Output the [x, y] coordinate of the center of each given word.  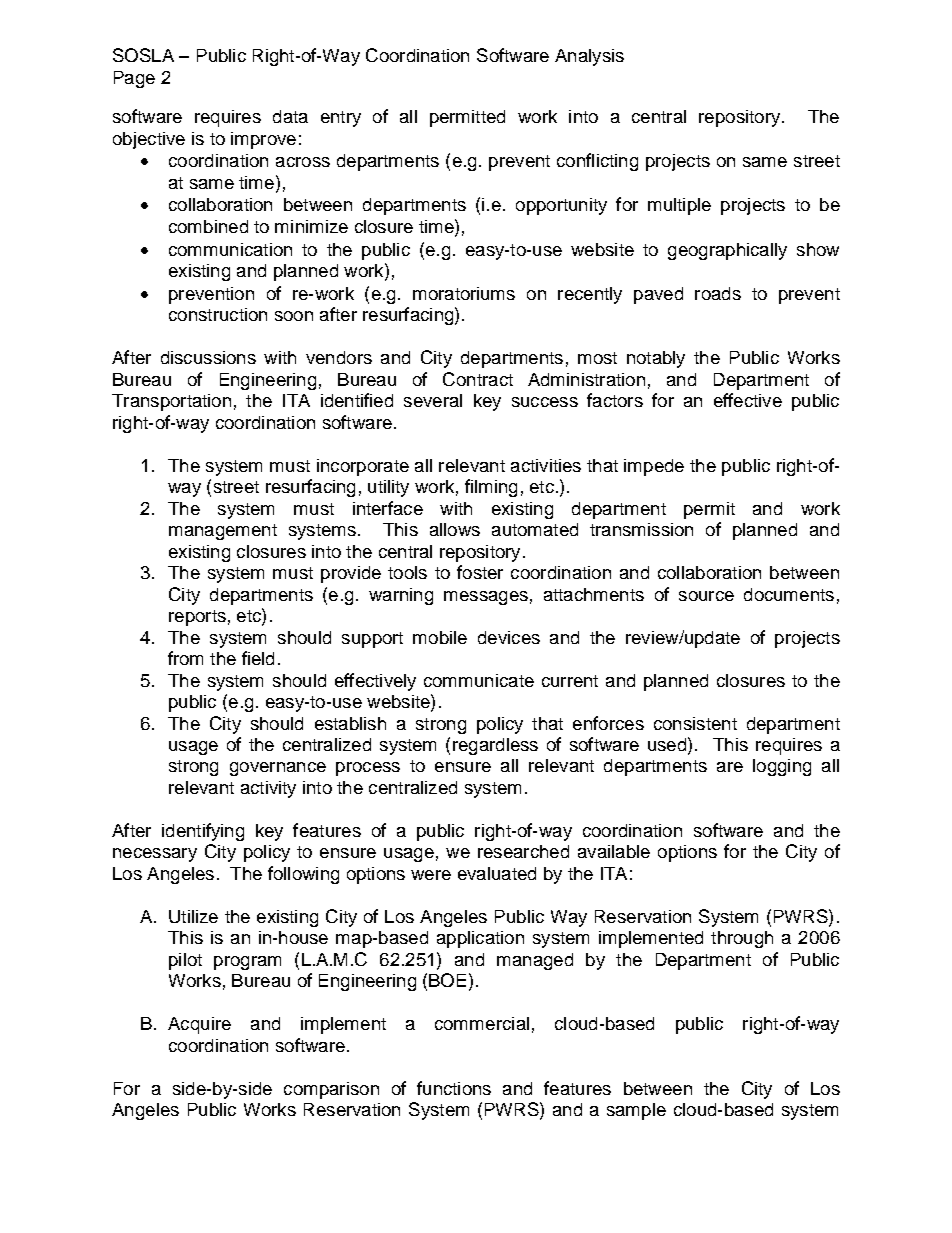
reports [197, 618]
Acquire [199, 1025]
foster [480, 572]
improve [263, 140]
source [706, 596]
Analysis [589, 57]
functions [454, 1088]
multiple [679, 206]
